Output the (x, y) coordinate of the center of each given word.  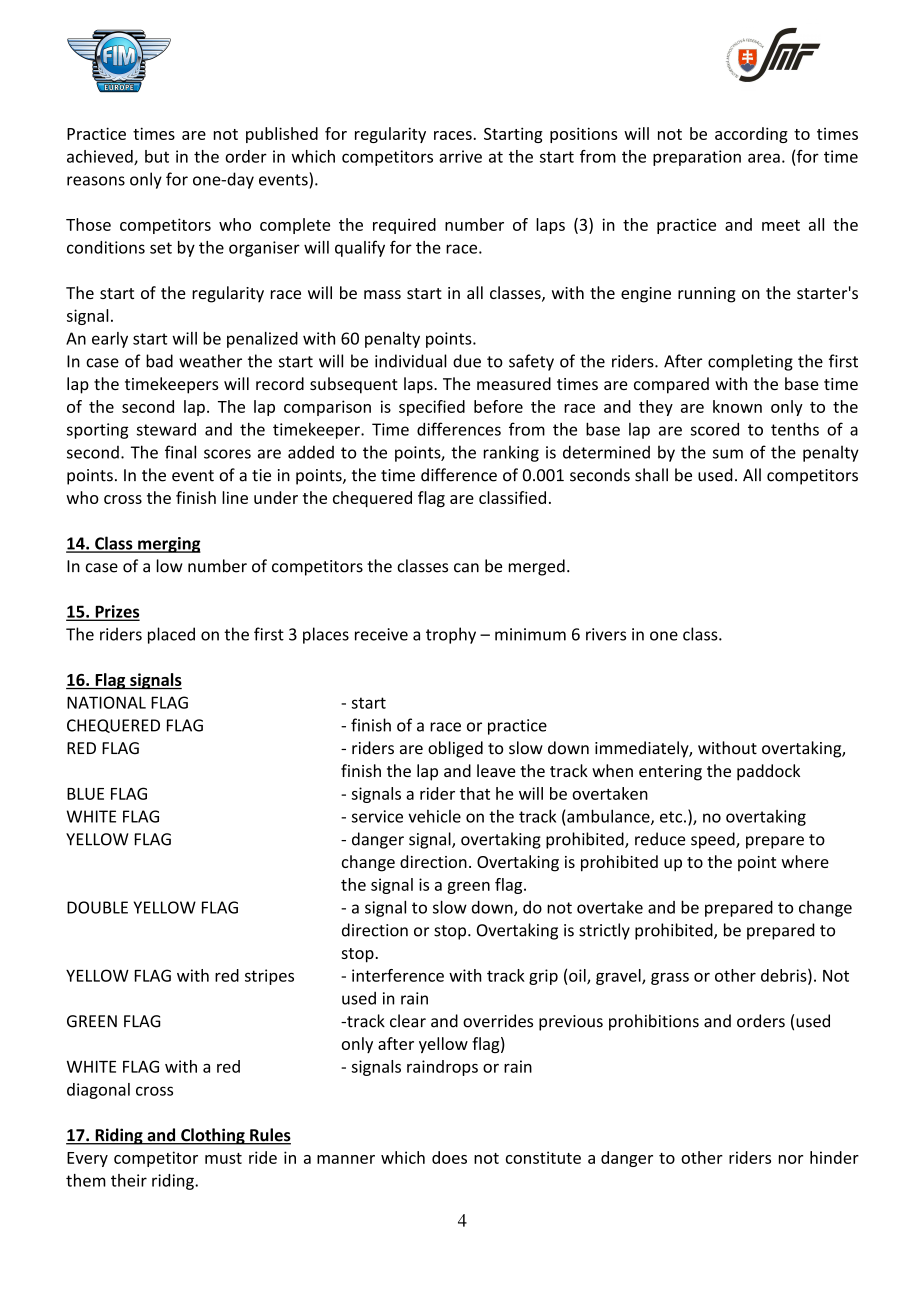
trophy (451, 635)
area (764, 158)
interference (398, 975)
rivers (606, 634)
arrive (460, 156)
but (157, 156)
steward (166, 429)
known (737, 406)
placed (171, 635)
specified (432, 408)
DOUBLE (97, 907)
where (805, 861)
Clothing (213, 1136)
